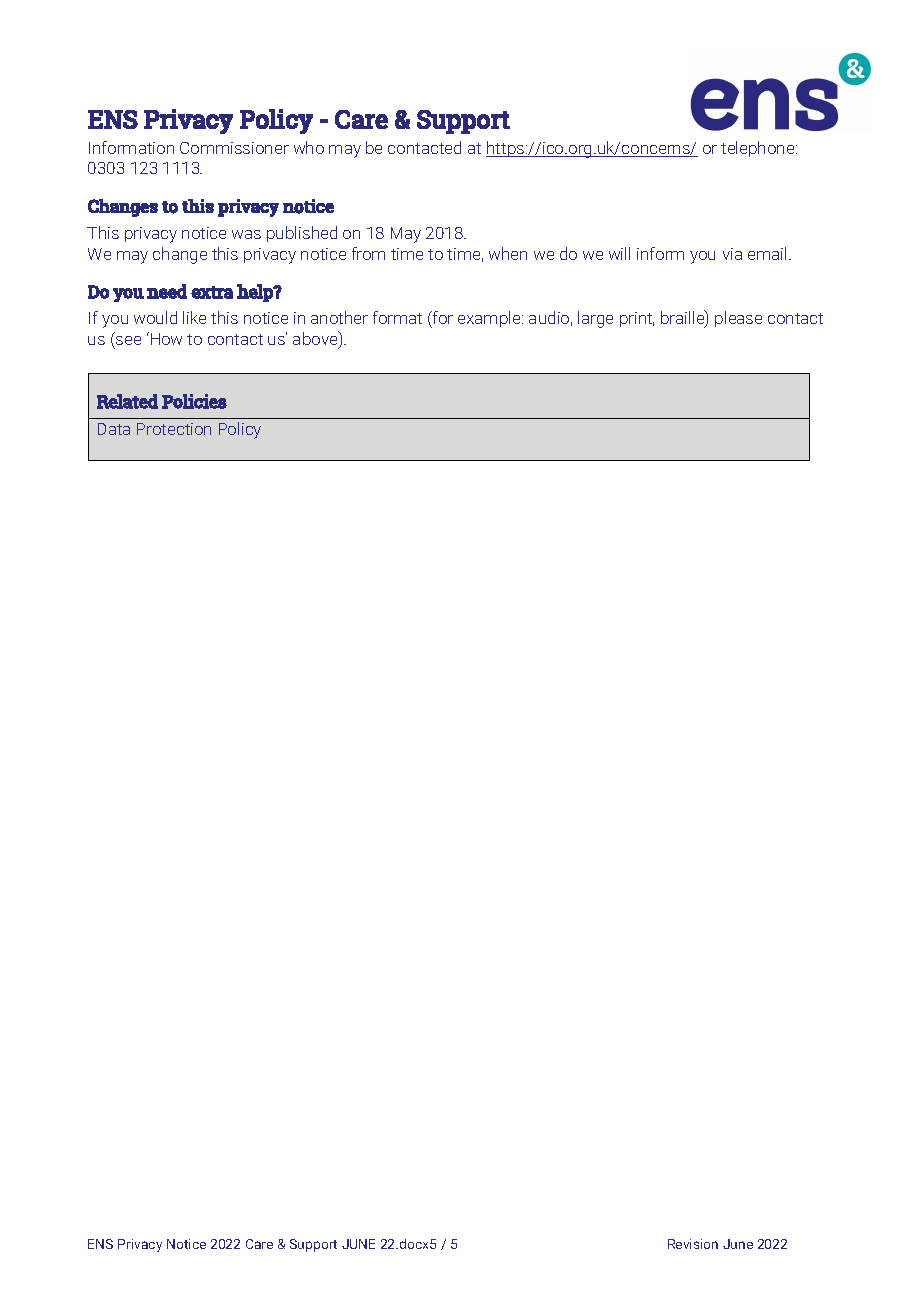 The height and width of the screenshot is (1308, 924). I want to click on example, so click(490, 319).
